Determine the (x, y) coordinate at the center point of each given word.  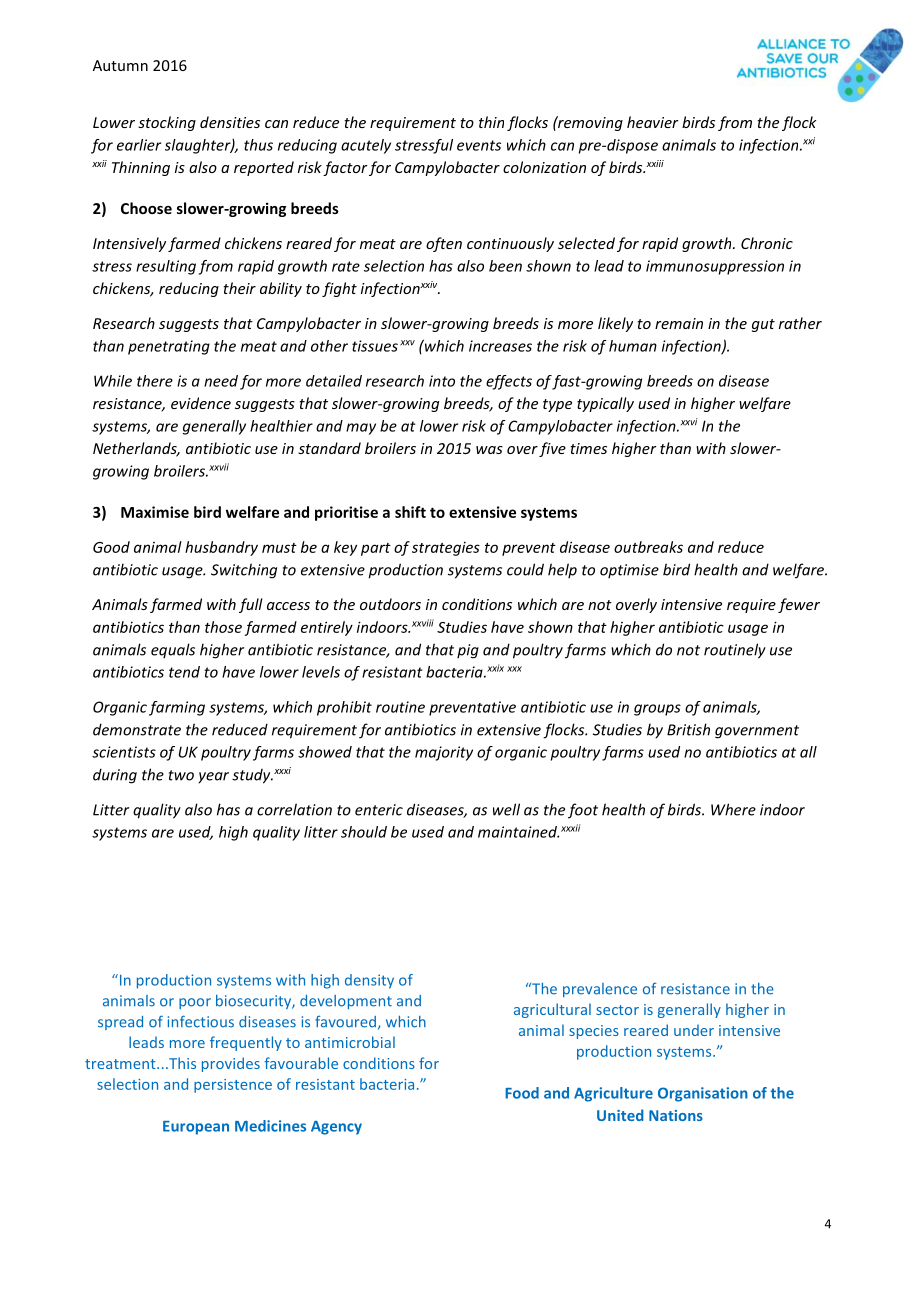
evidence (201, 403)
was (489, 450)
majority (444, 753)
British (688, 729)
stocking (167, 123)
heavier (653, 122)
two (181, 775)
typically (605, 404)
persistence (233, 1086)
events (479, 145)
